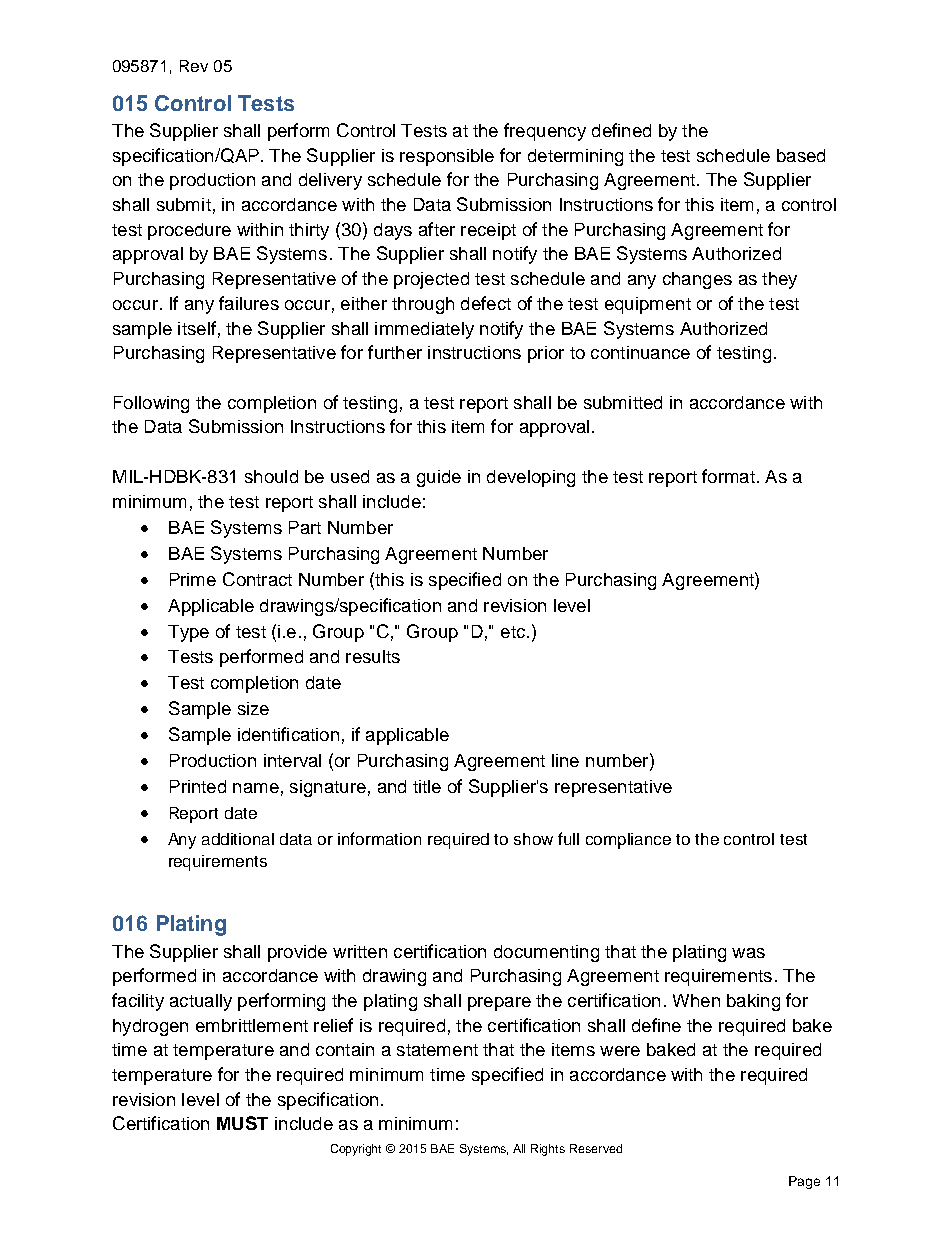  I want to click on compliance, so click(628, 841).
